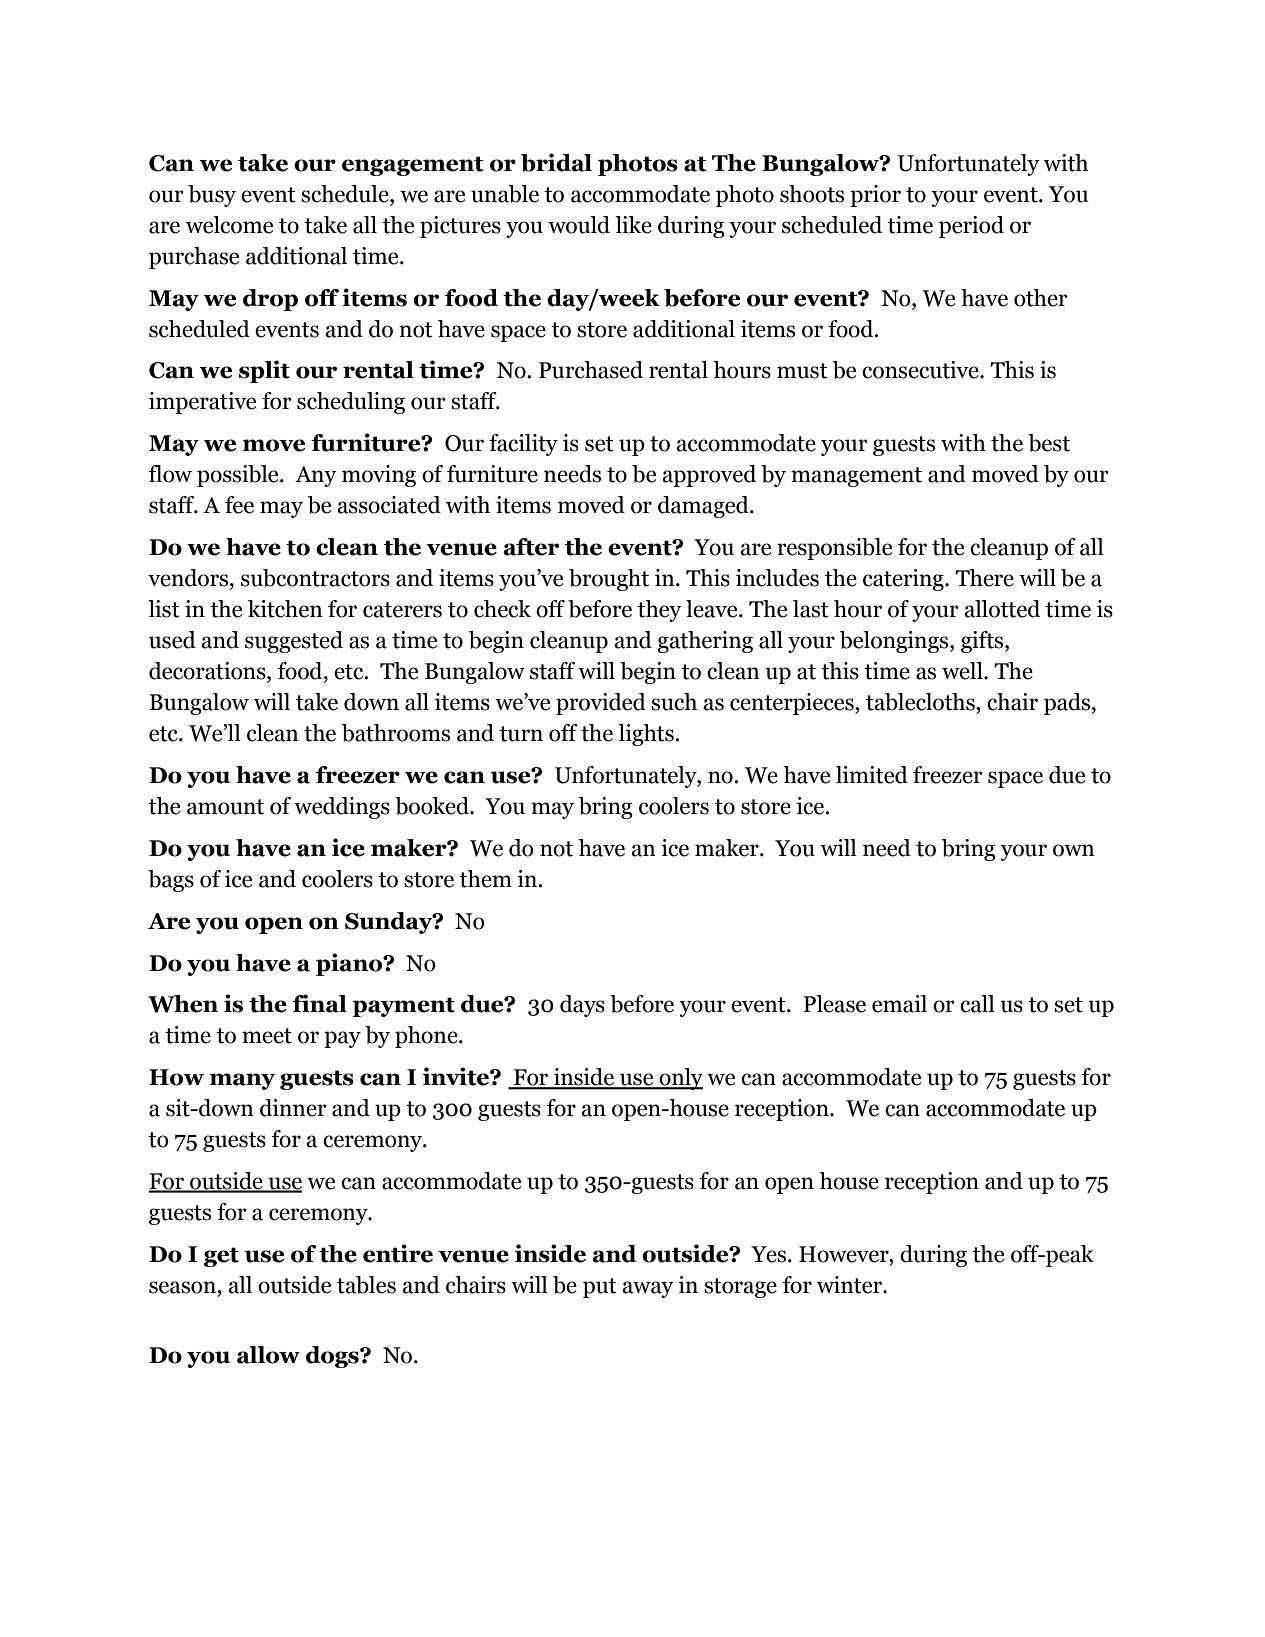 The width and height of the screenshot is (1265, 1637). What do you see at coordinates (600, 1288) in the screenshot?
I see `put` at bounding box center [600, 1288].
